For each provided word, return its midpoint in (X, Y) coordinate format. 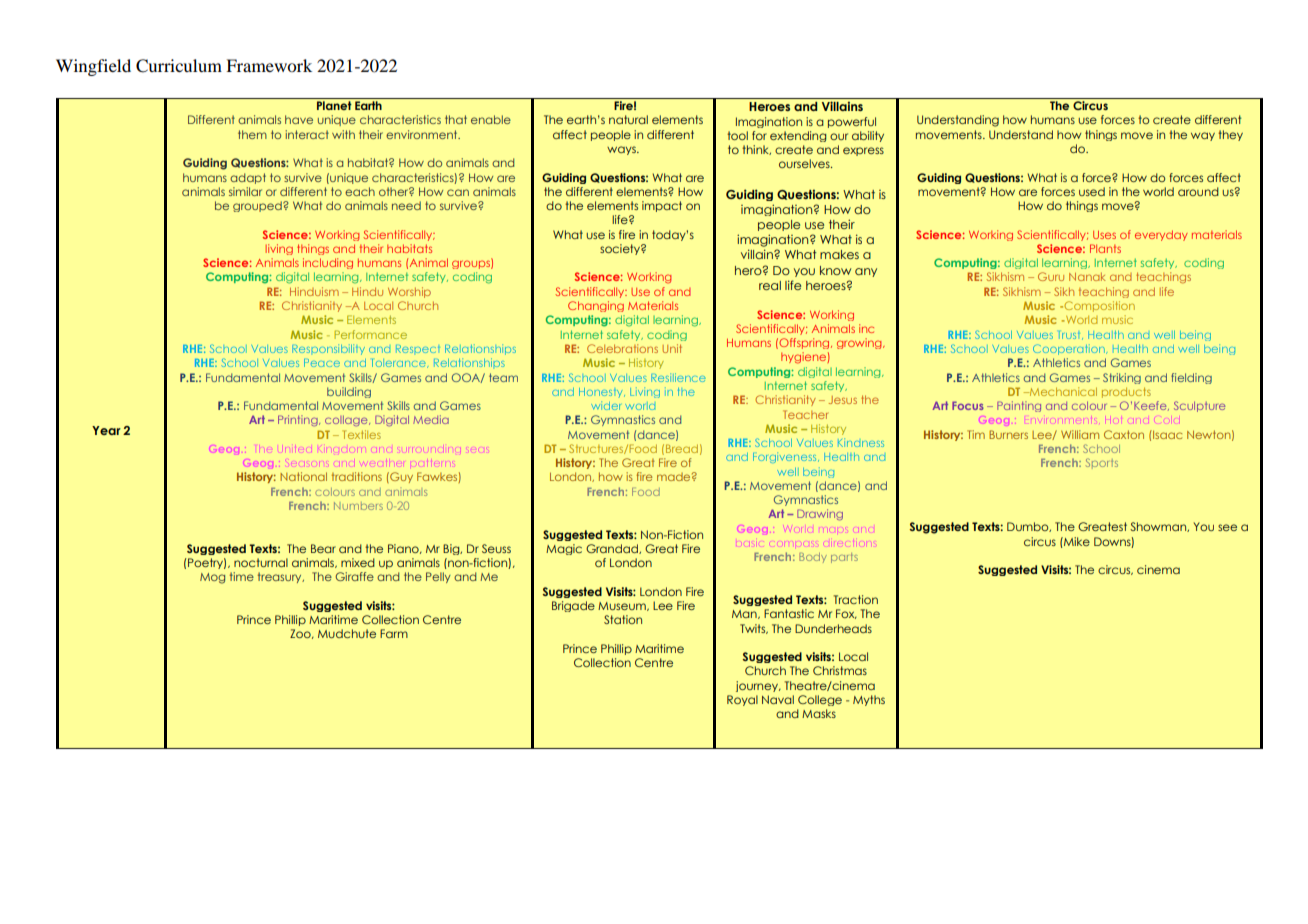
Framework (269, 65)
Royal (742, 700)
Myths (869, 700)
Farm (394, 633)
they (1230, 135)
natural (628, 119)
